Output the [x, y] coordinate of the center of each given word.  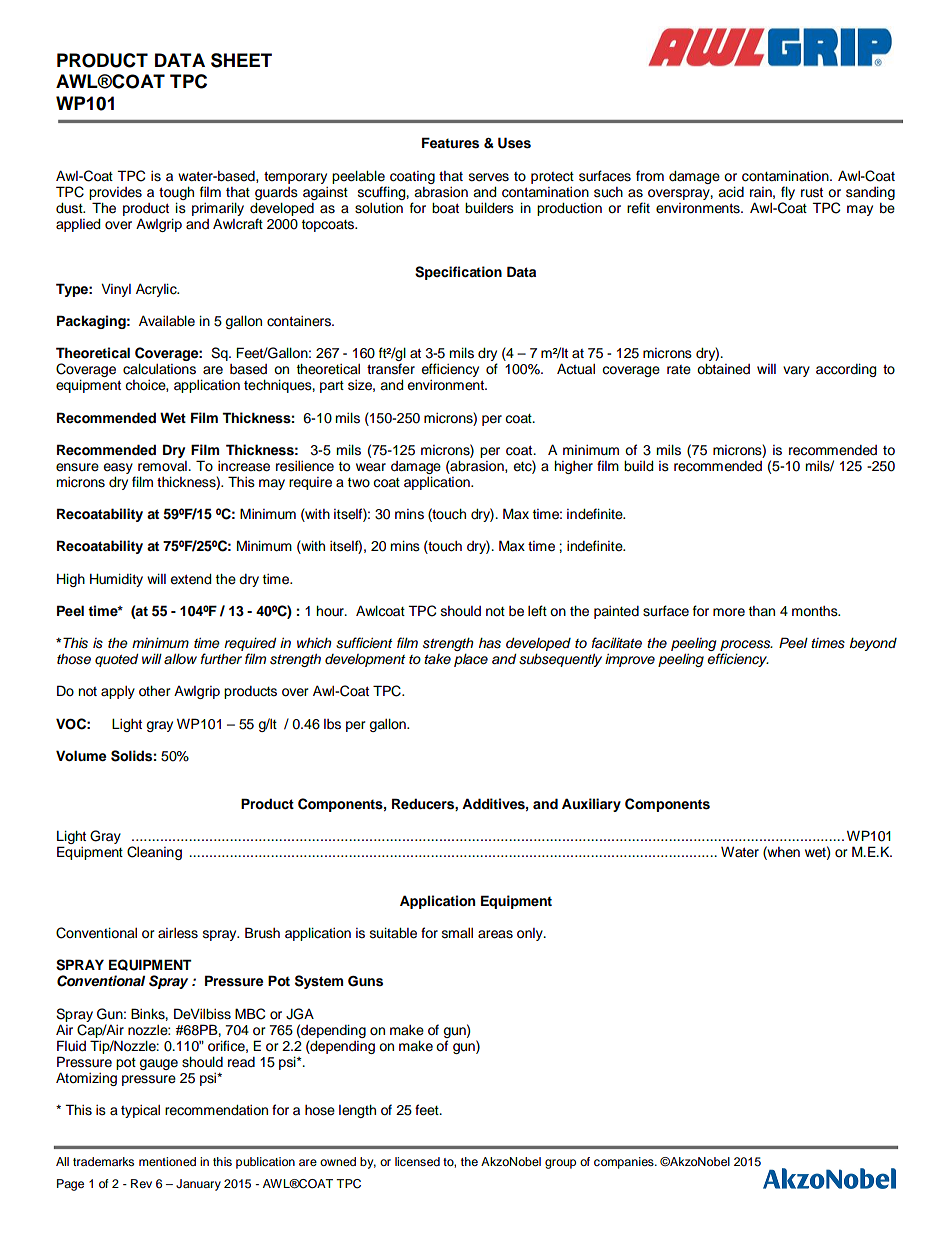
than [762, 611]
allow [180, 659]
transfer [391, 369]
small [457, 933]
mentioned [167, 1161]
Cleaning [154, 853]
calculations [159, 369]
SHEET [241, 60]
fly [788, 193]
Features [450, 143]
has [490, 643]
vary [796, 371]
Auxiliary [591, 805]
